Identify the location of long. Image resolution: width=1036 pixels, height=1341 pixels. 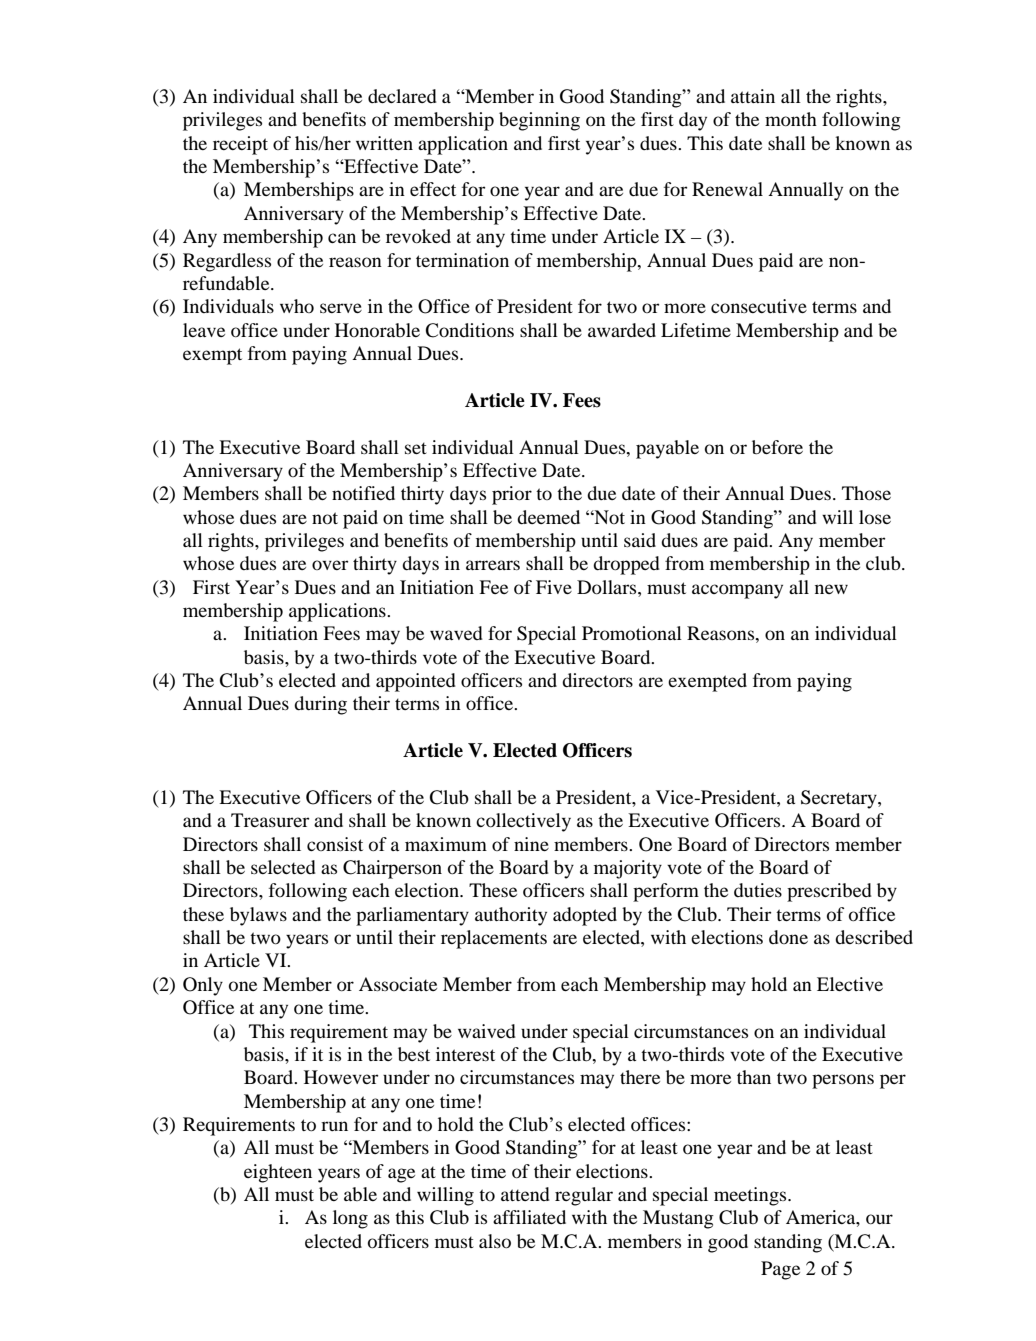
(350, 1219).
